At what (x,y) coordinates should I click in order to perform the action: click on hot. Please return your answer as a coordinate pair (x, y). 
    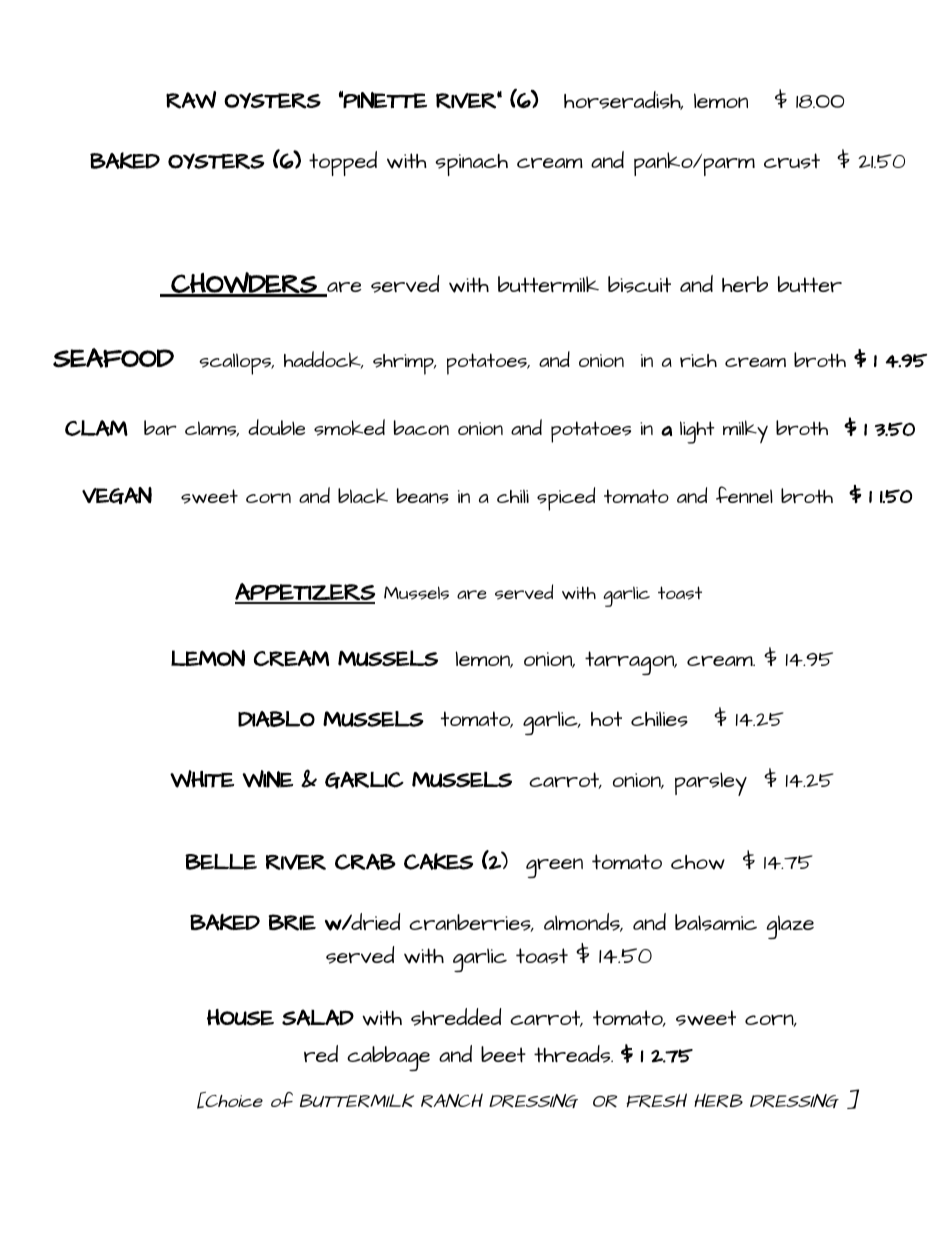
    Looking at the image, I should click on (606, 719).
